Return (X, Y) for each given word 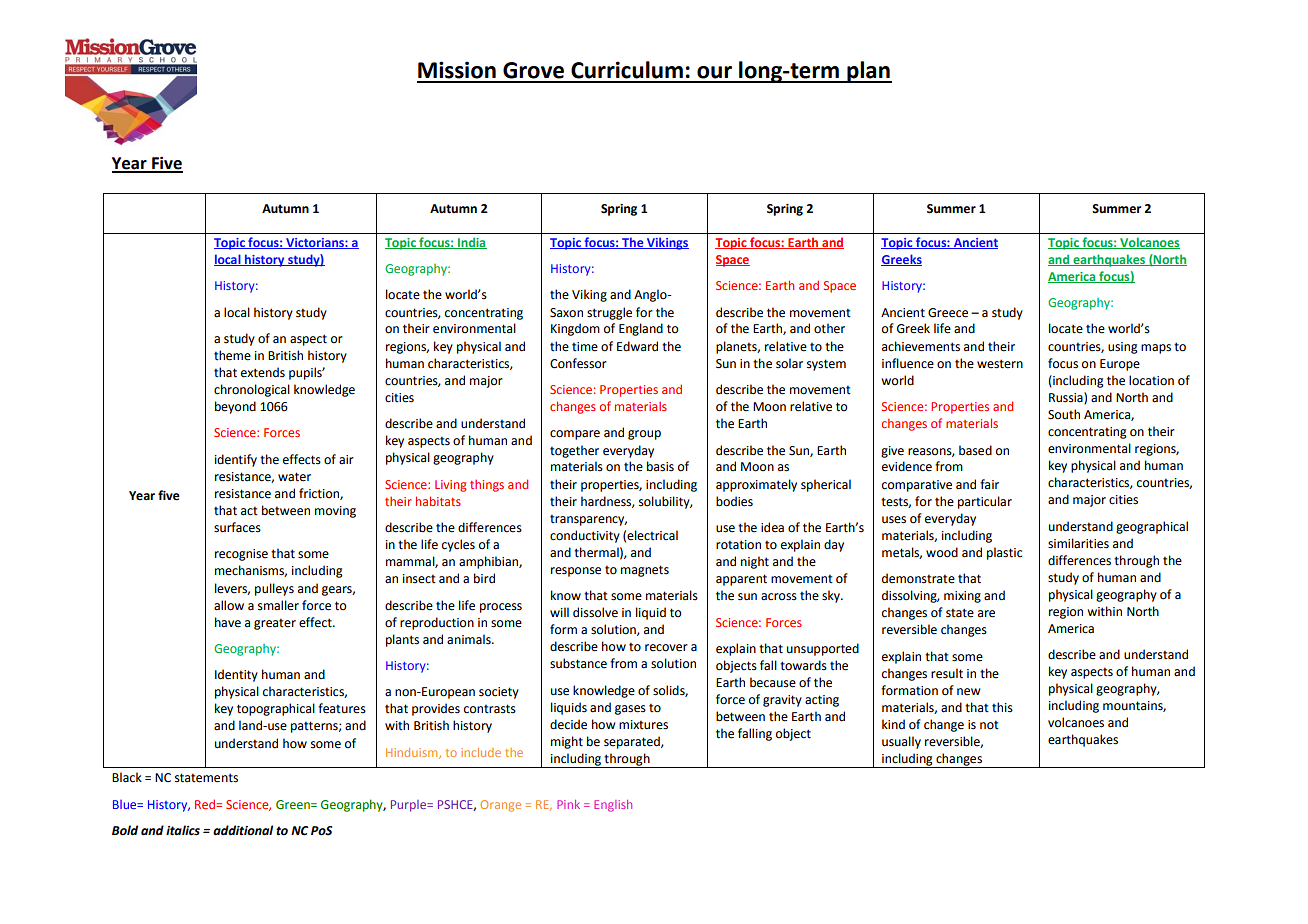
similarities (1078, 543)
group (644, 435)
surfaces (237, 527)
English (613, 806)
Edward (637, 346)
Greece (948, 313)
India (471, 243)
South (1064, 414)
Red (206, 804)
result (947, 673)
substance (578, 663)
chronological (252, 390)
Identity (236, 675)
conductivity (585, 536)
